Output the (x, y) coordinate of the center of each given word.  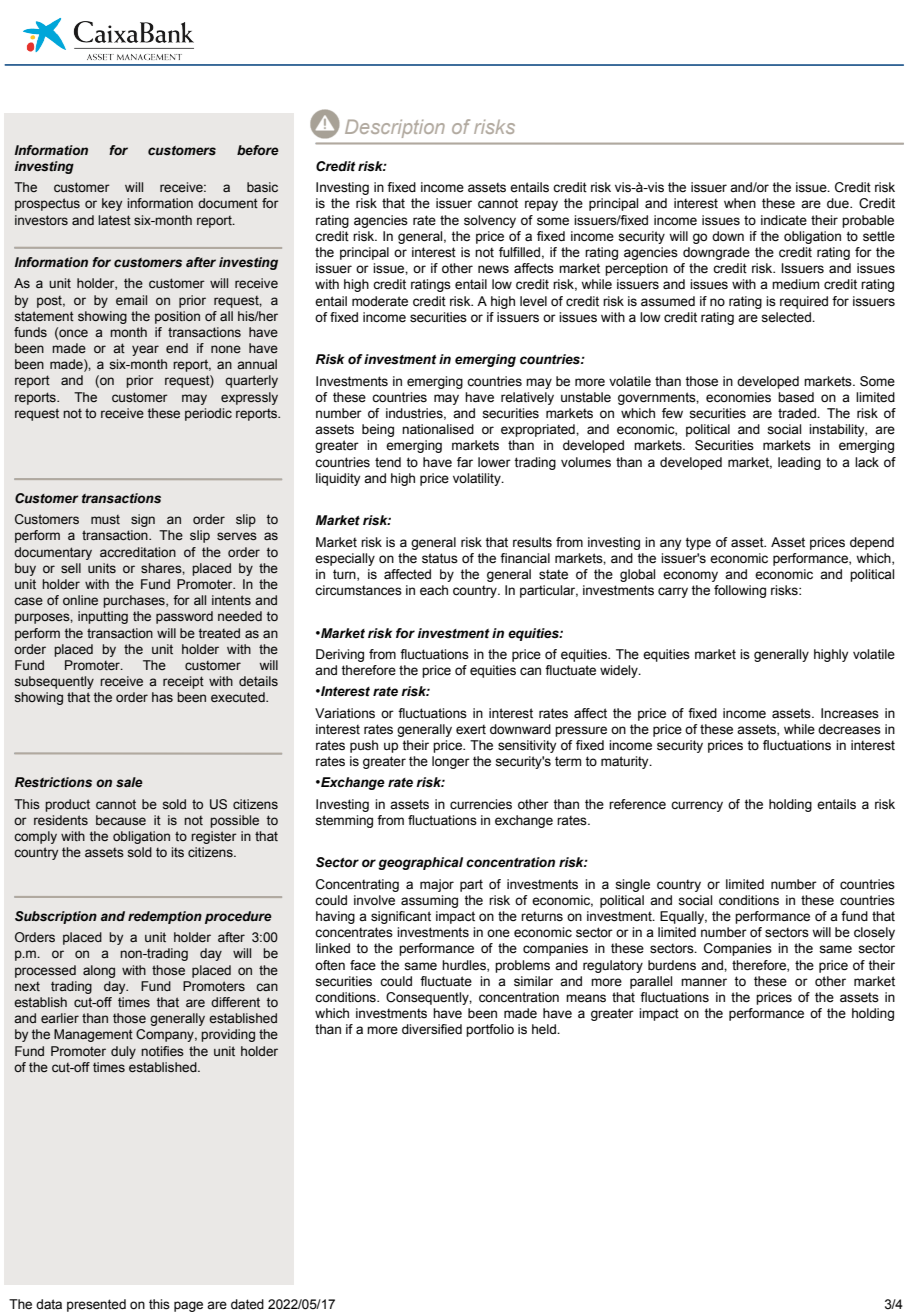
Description (395, 128)
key (112, 204)
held (545, 1029)
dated (247, 1304)
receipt (183, 682)
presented (96, 1305)
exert (471, 729)
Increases (850, 713)
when (740, 203)
